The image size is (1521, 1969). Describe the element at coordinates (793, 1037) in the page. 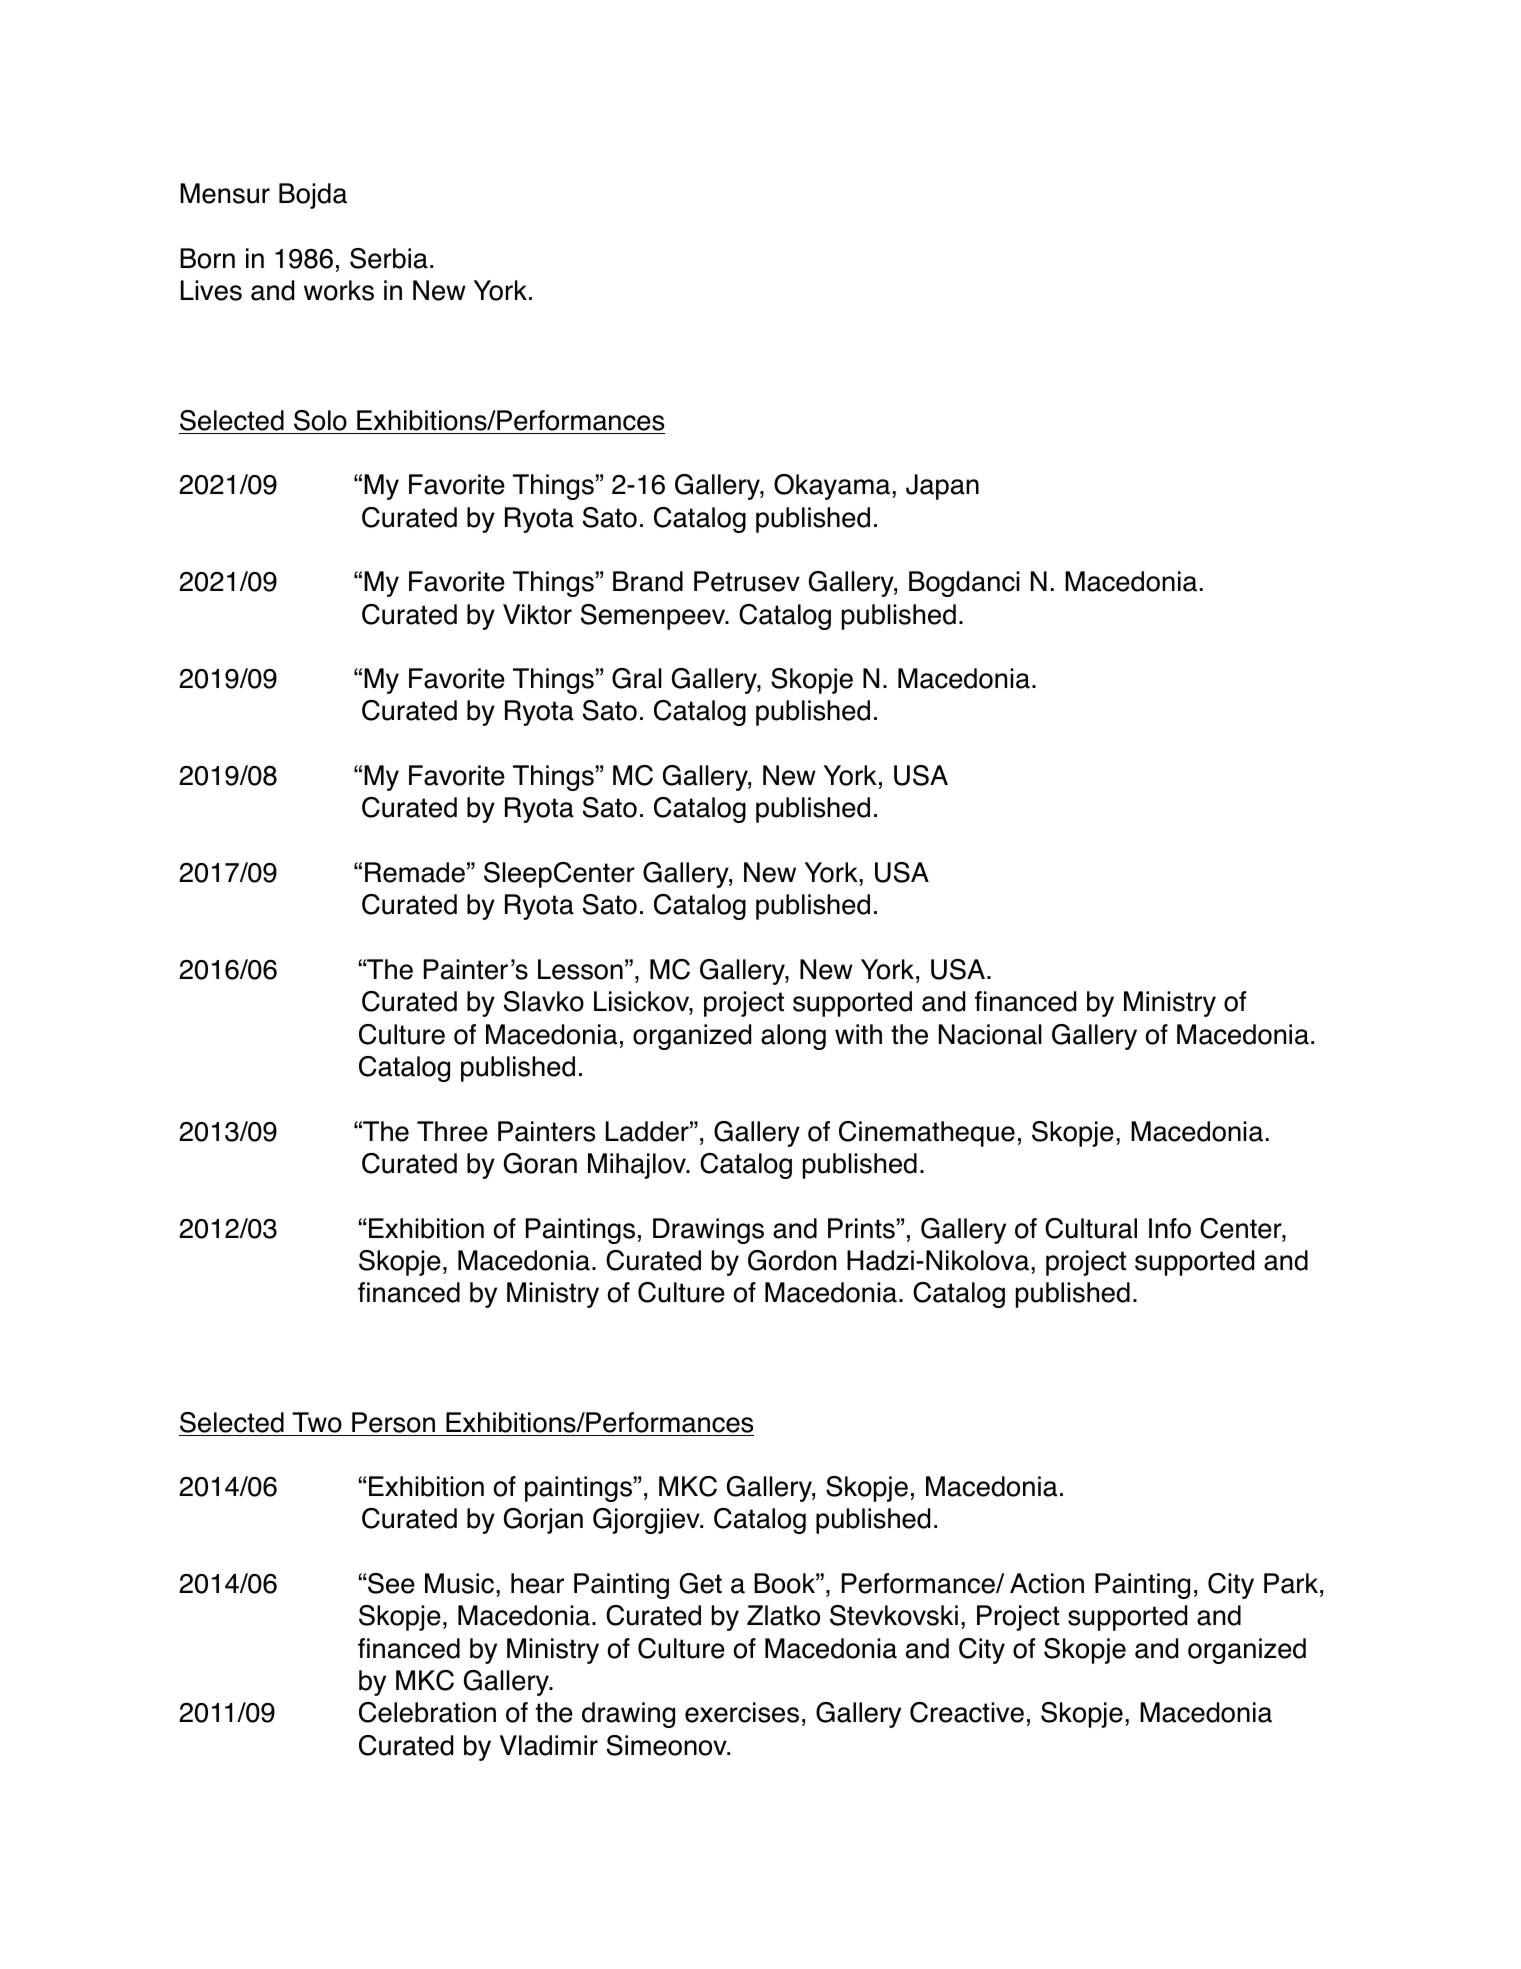

I see `along` at that location.
